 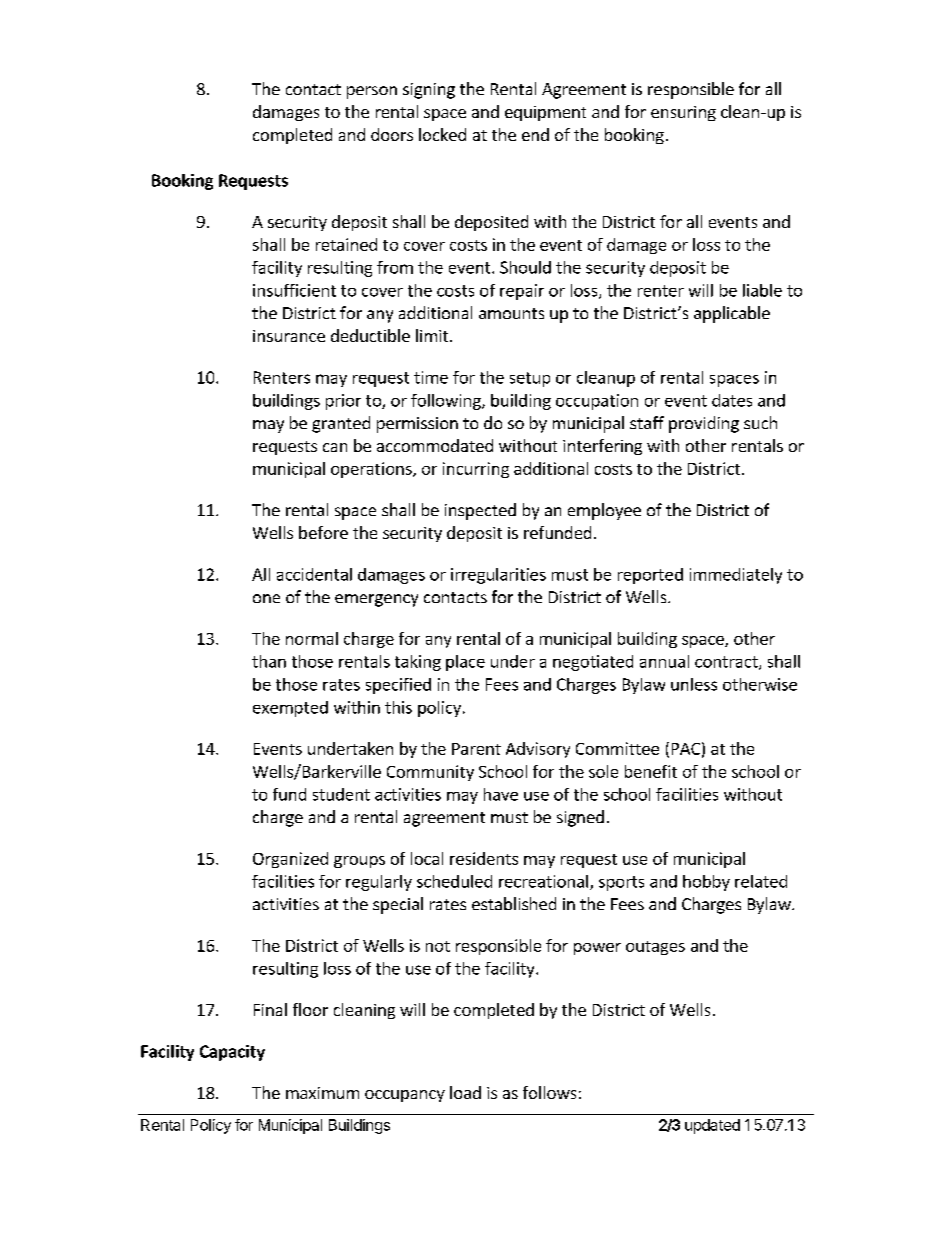 What do you see at coordinates (322, 1093) in the page?
I see `maximum` at bounding box center [322, 1093].
